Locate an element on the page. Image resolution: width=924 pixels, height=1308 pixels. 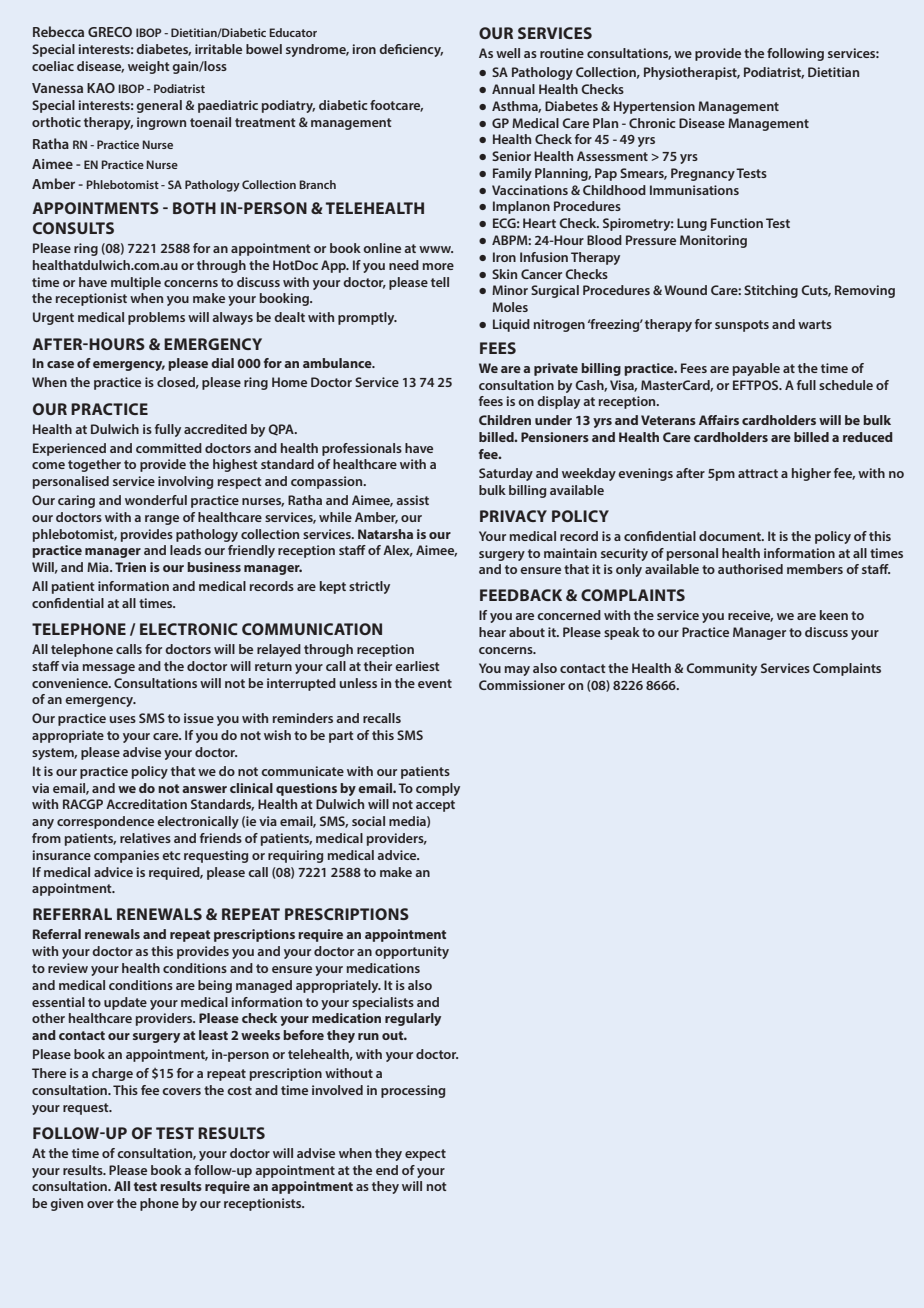
Hypertension is located at coordinates (654, 107).
